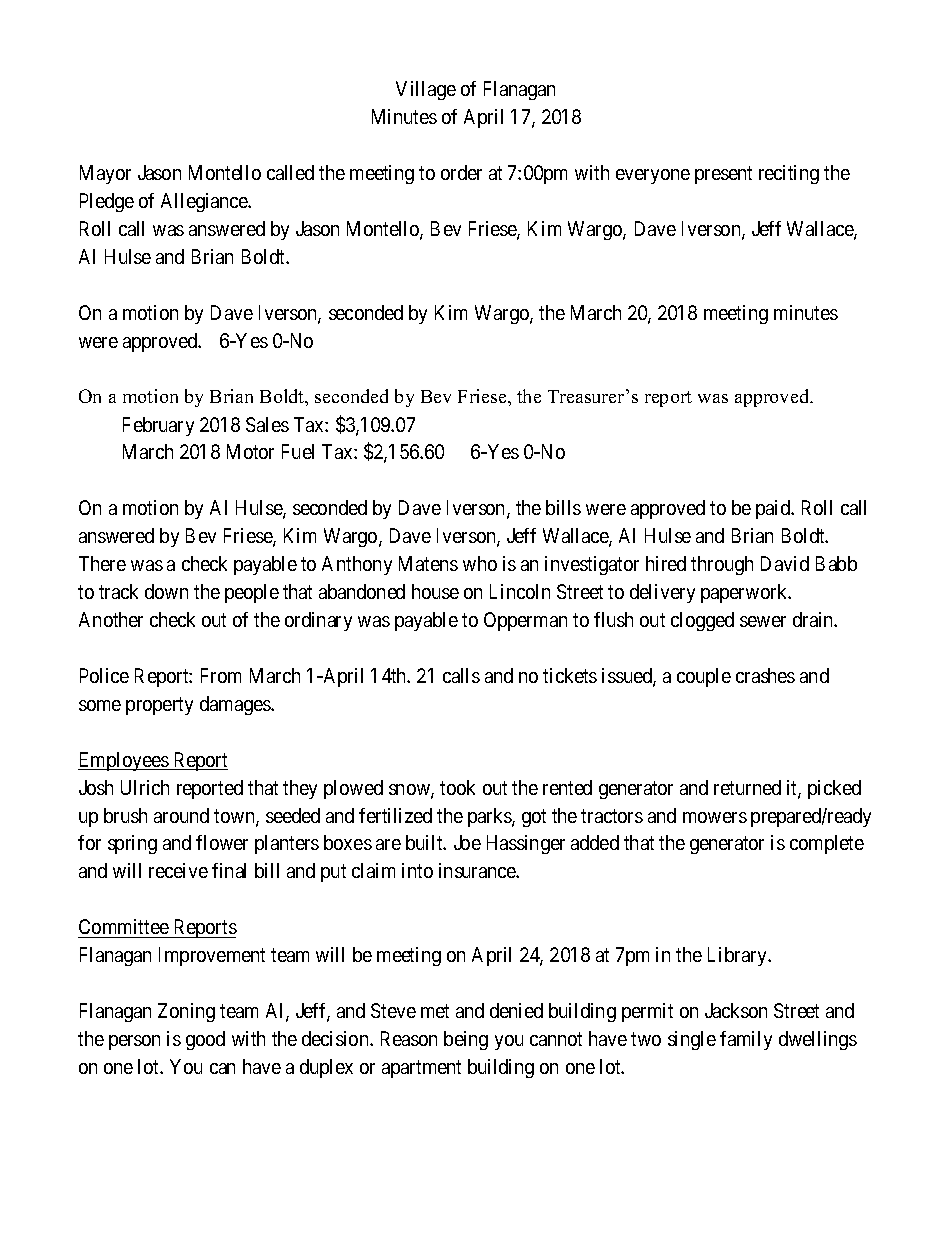  What do you see at coordinates (715, 817) in the screenshot?
I see `mowers` at bounding box center [715, 817].
